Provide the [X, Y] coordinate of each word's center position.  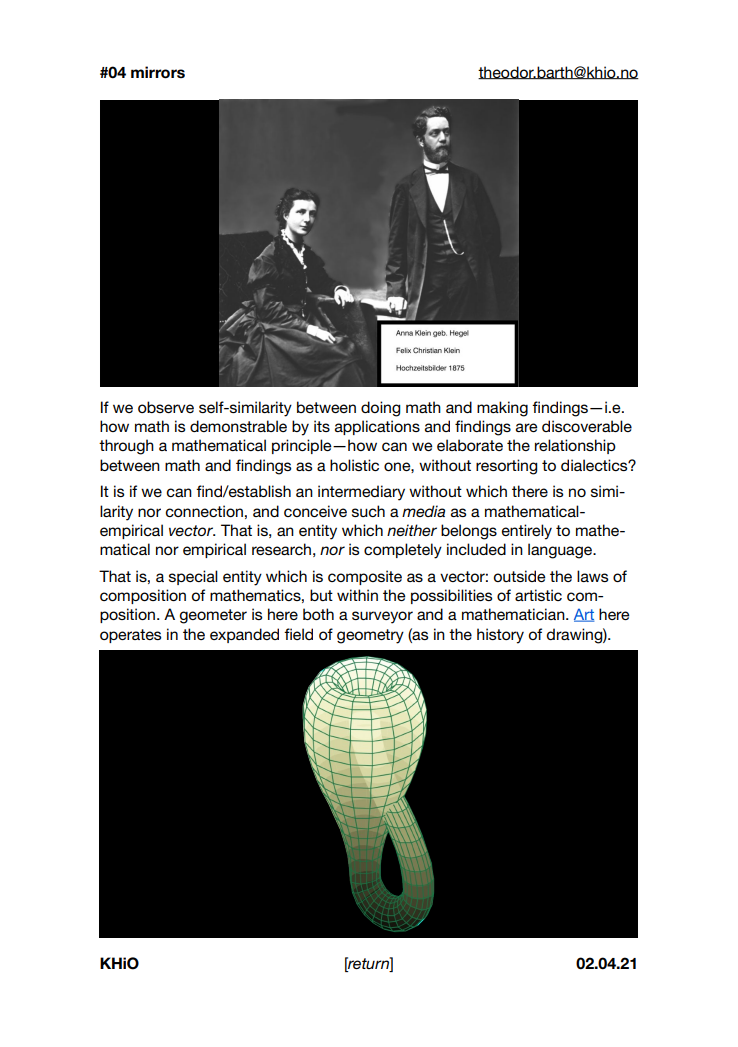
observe [166, 407]
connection [204, 511]
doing [381, 409]
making [502, 409]
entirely [527, 532]
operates [131, 636]
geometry [370, 636]
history [500, 636]
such [368, 511]
